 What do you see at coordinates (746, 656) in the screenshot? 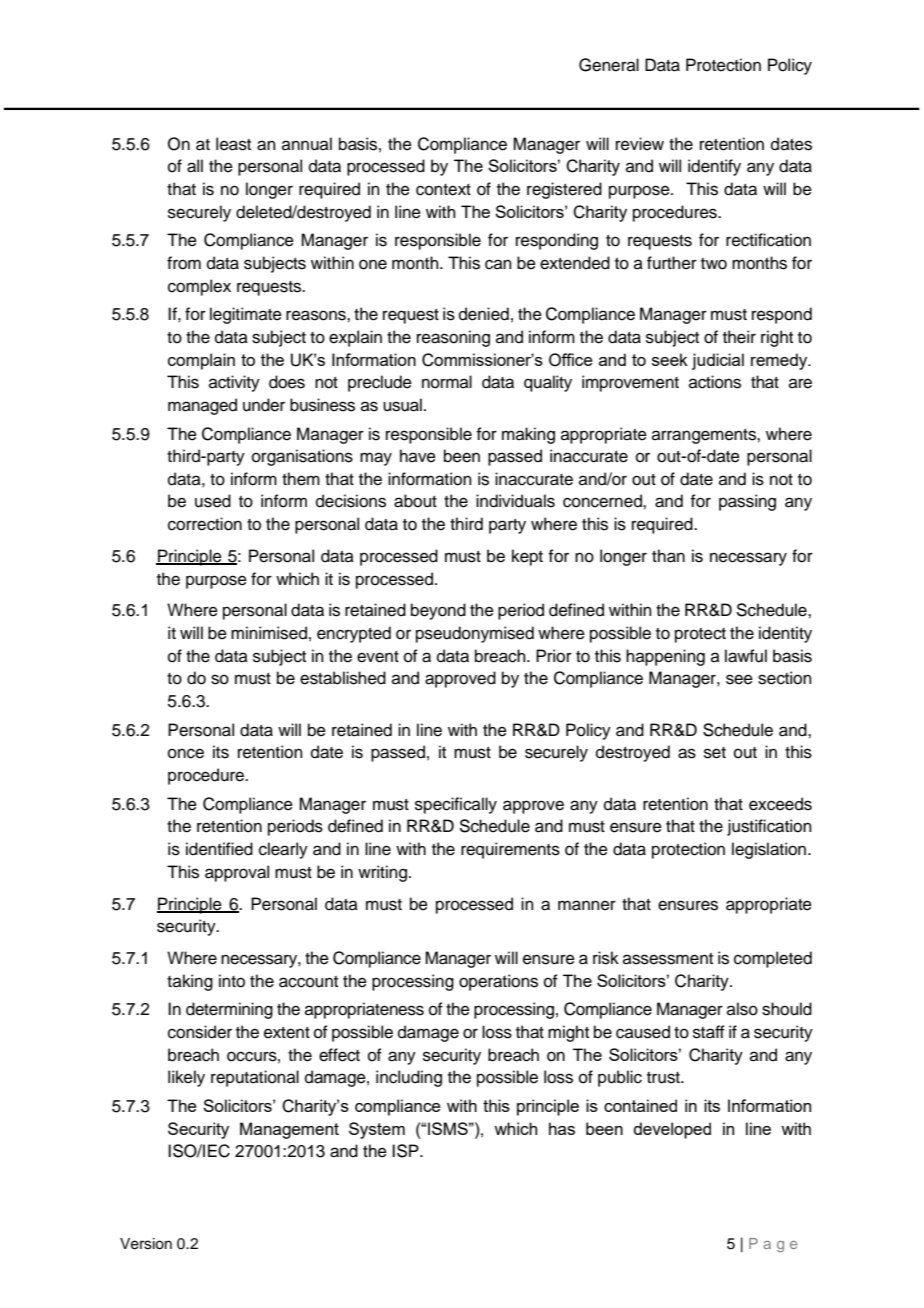
I see `lawful` at bounding box center [746, 656].
